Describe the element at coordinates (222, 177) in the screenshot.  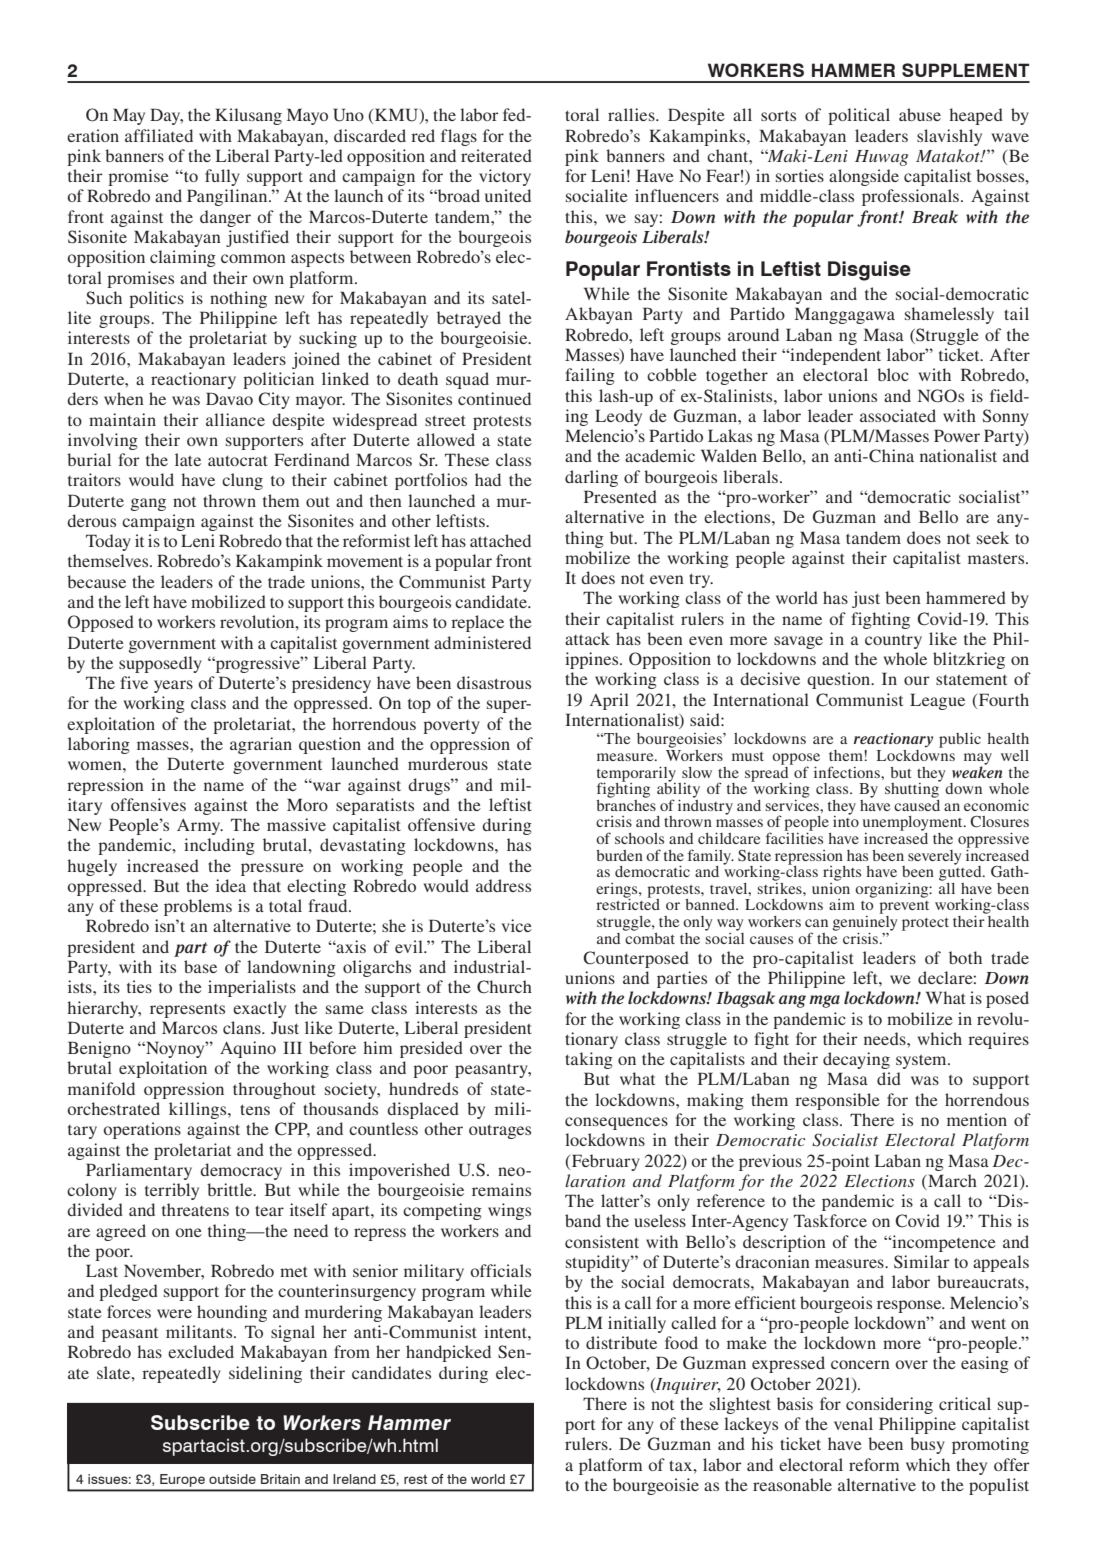
I see `fully` at that location.
